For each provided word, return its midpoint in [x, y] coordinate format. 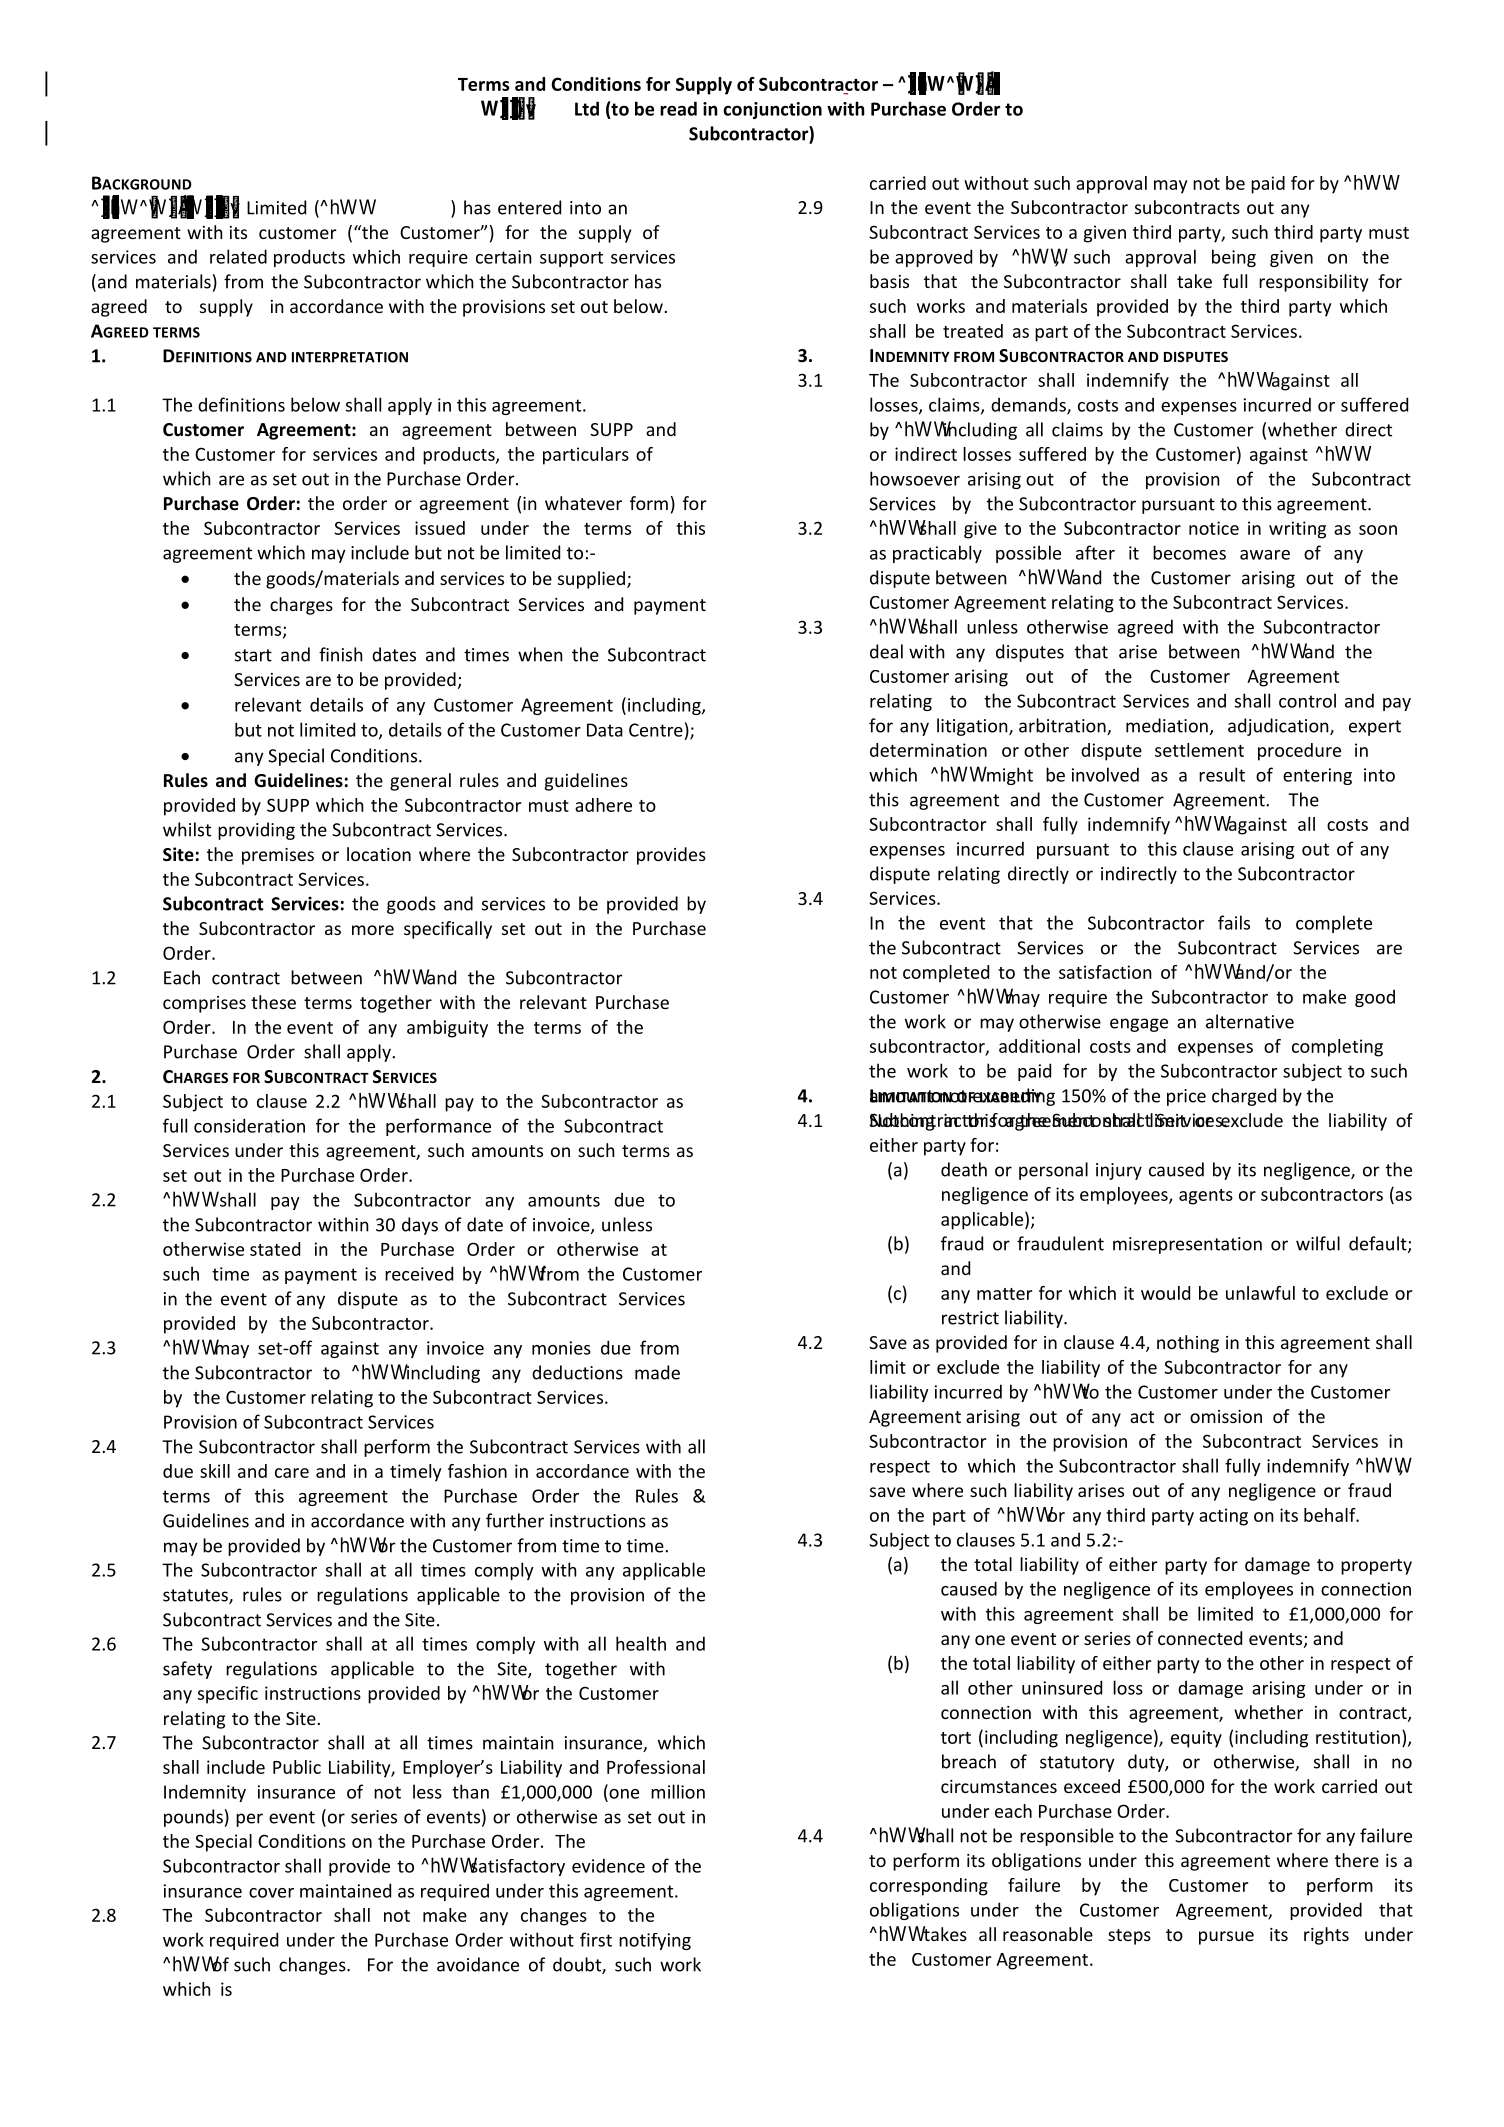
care [292, 1473]
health [641, 1643]
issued [440, 528]
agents [1206, 1197]
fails [1234, 922]
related [238, 256]
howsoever [915, 478]
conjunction [772, 110]
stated [275, 1249]
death [964, 1169]
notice [1214, 528]
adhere [603, 805]
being [1234, 258]
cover [271, 1893]
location [379, 854]
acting [1223, 1517]
